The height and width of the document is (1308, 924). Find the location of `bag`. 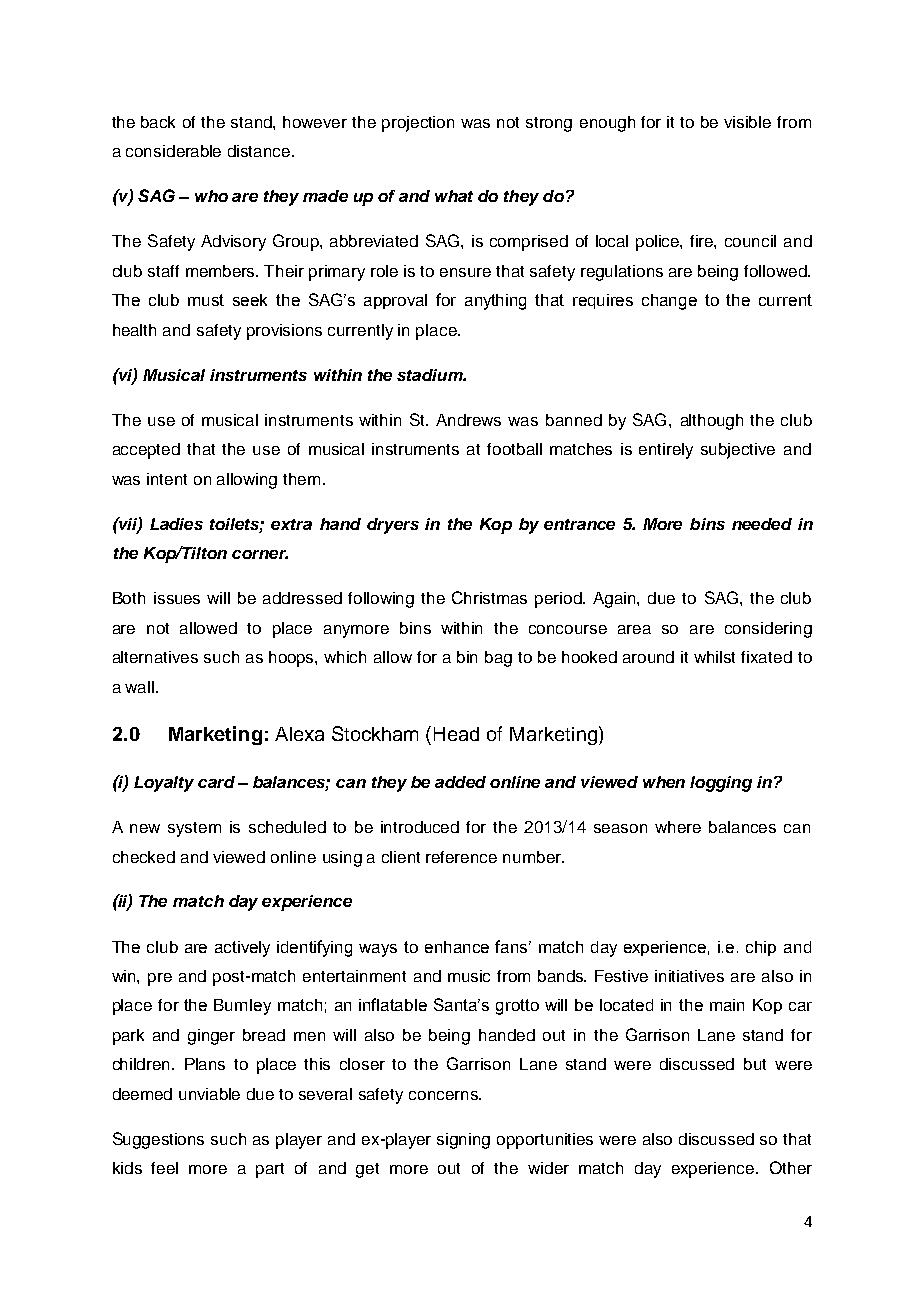

bag is located at coordinates (498, 659).
